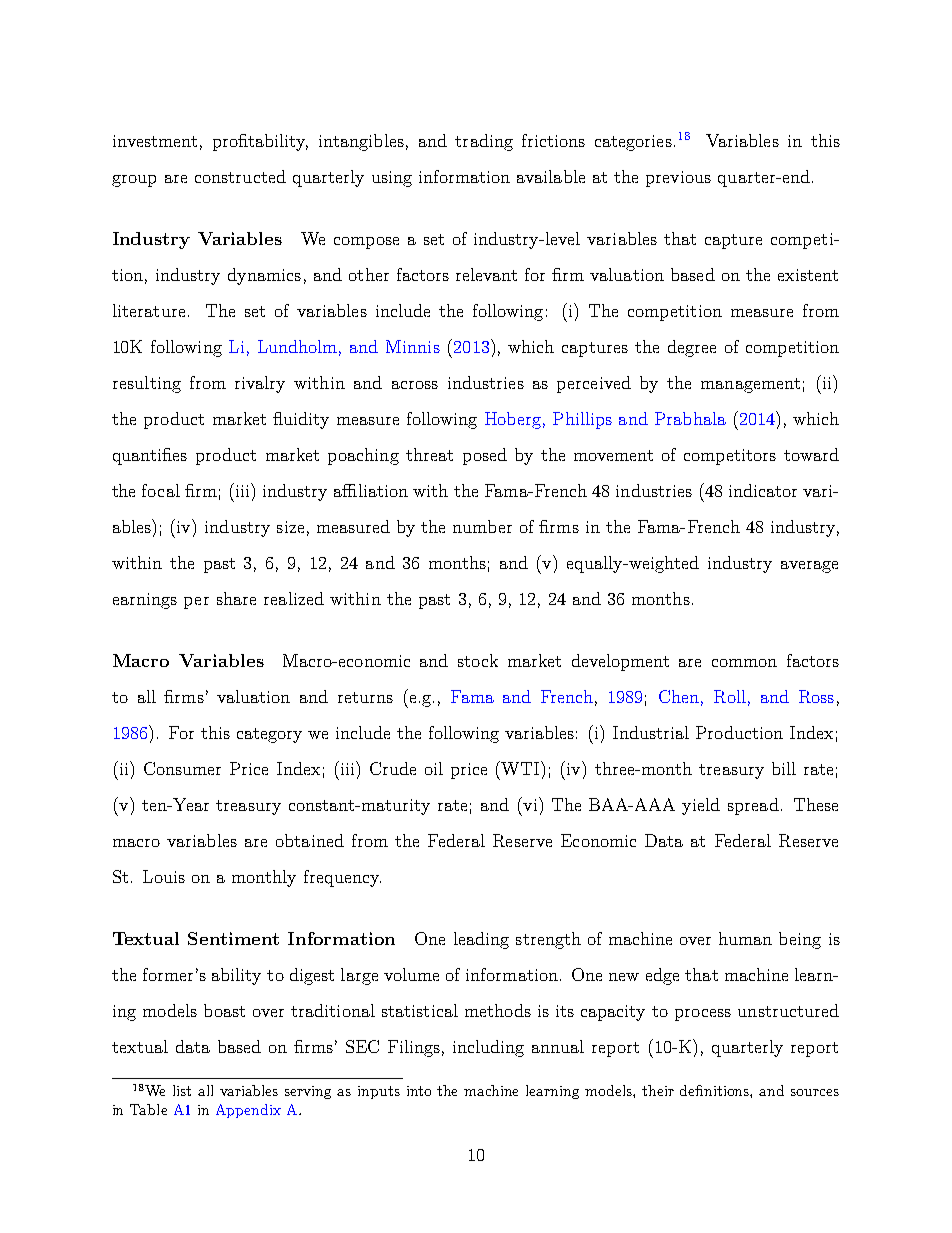  I want to click on leading, so click(481, 940).
